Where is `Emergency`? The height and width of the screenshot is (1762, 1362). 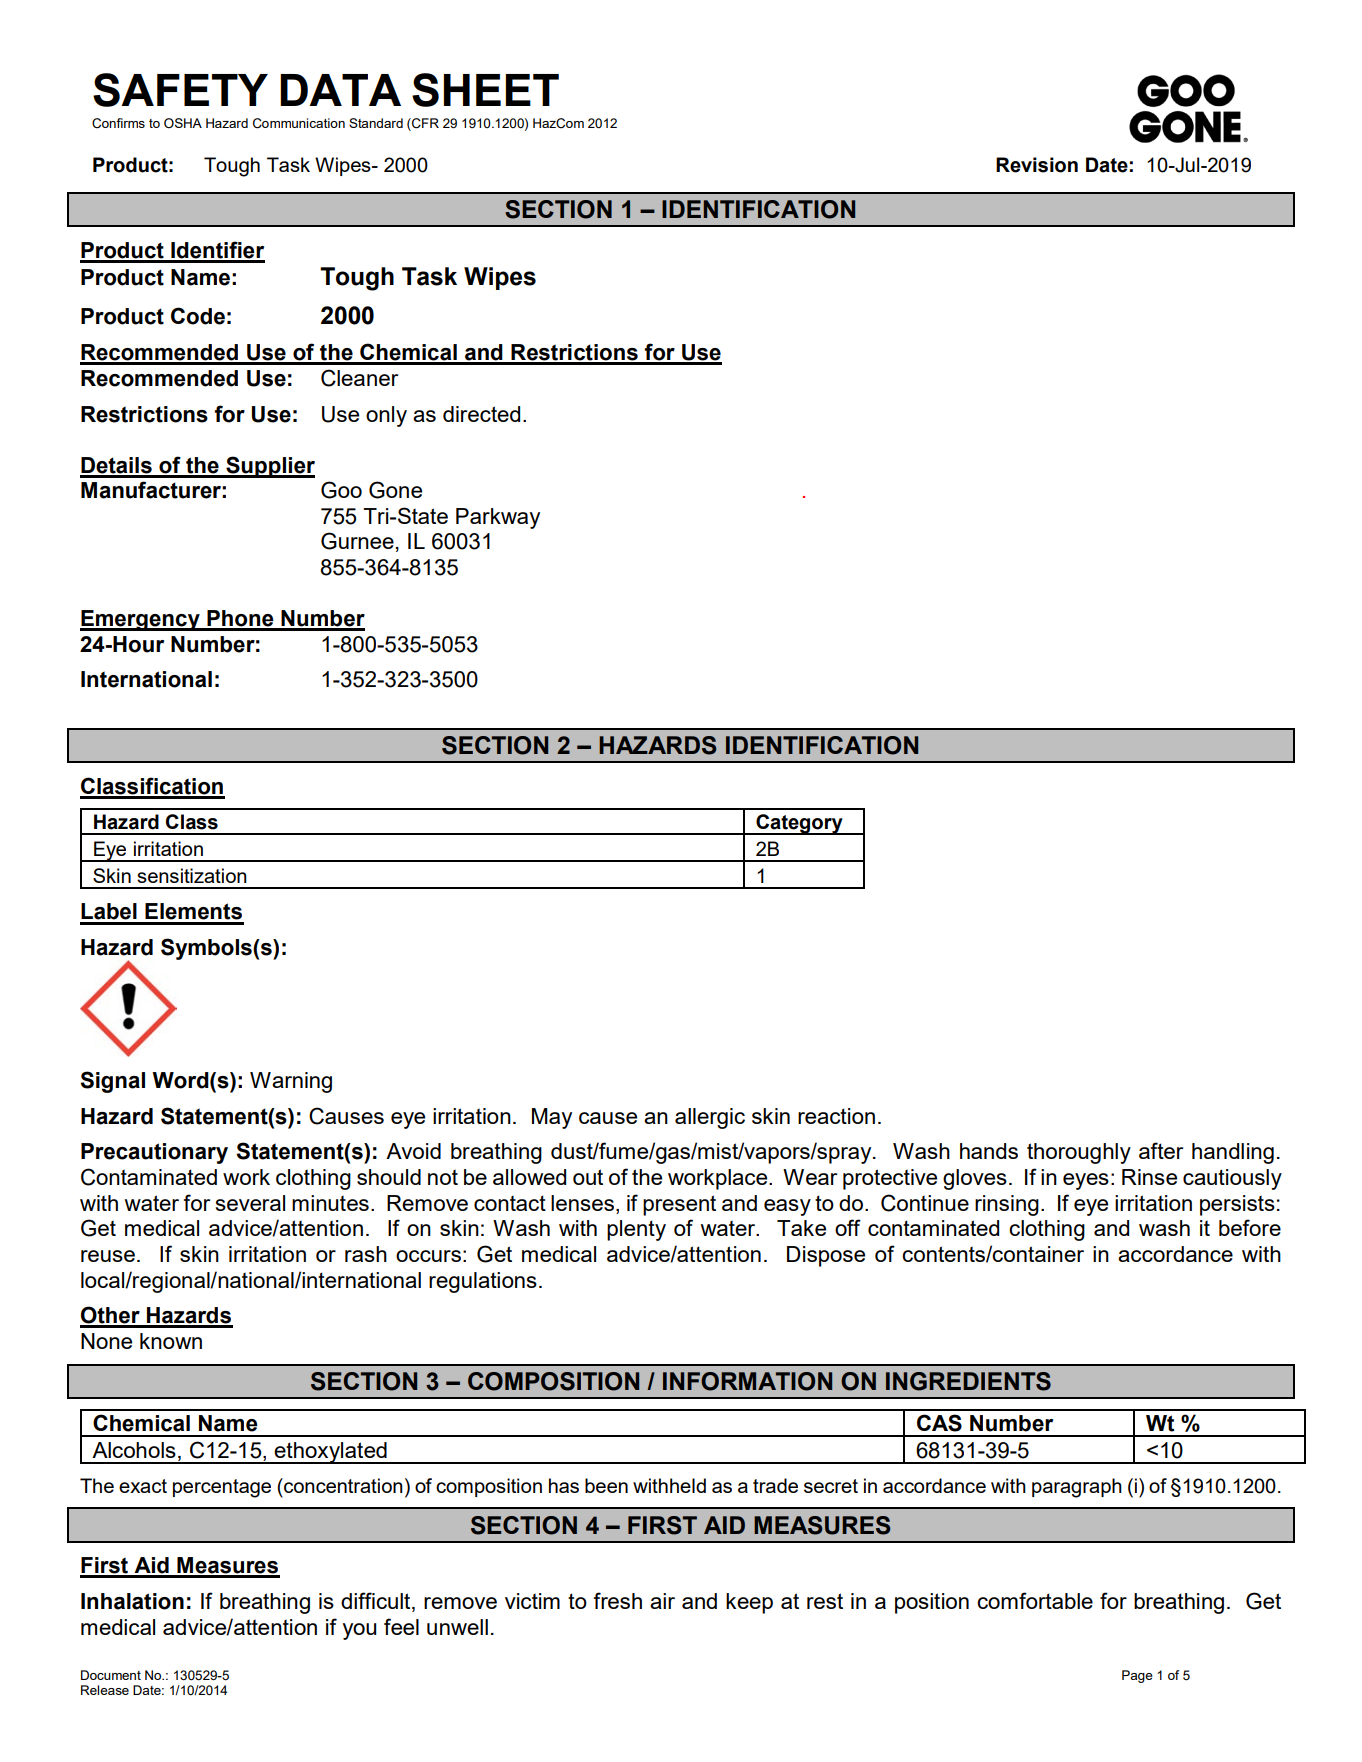
Emergency is located at coordinates (141, 620).
